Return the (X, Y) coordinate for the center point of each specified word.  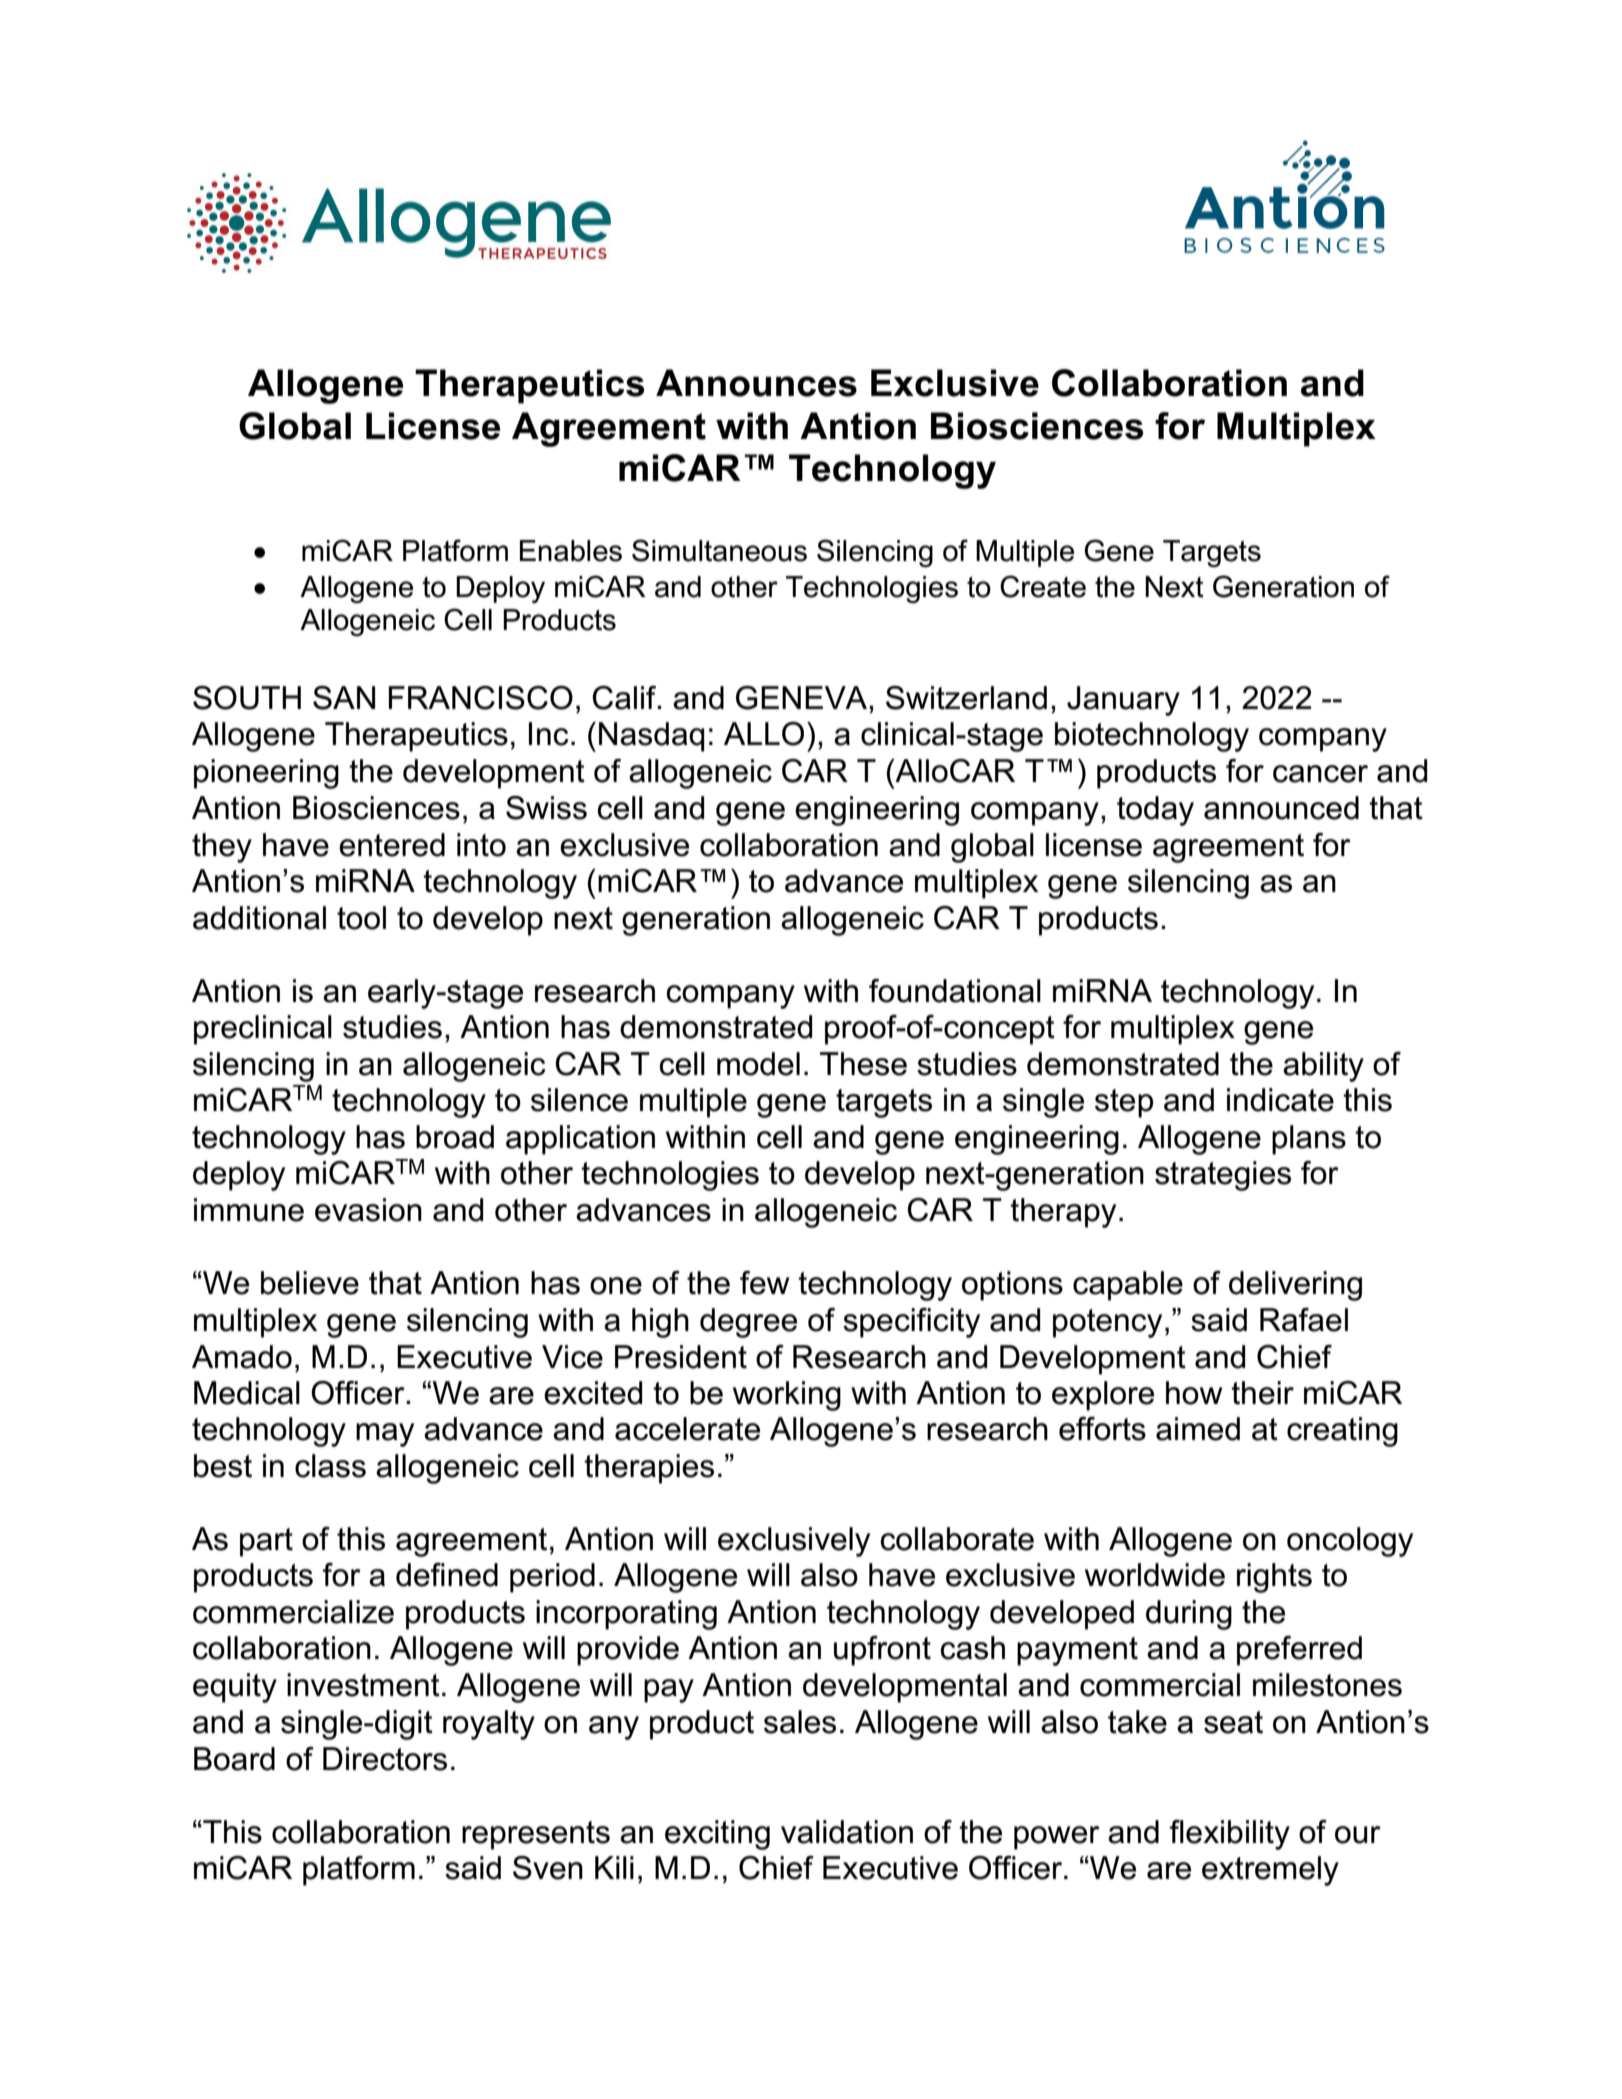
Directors (385, 1759)
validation (847, 1832)
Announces (756, 383)
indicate (1280, 1100)
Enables (571, 551)
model (758, 1064)
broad (455, 1137)
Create (1043, 586)
